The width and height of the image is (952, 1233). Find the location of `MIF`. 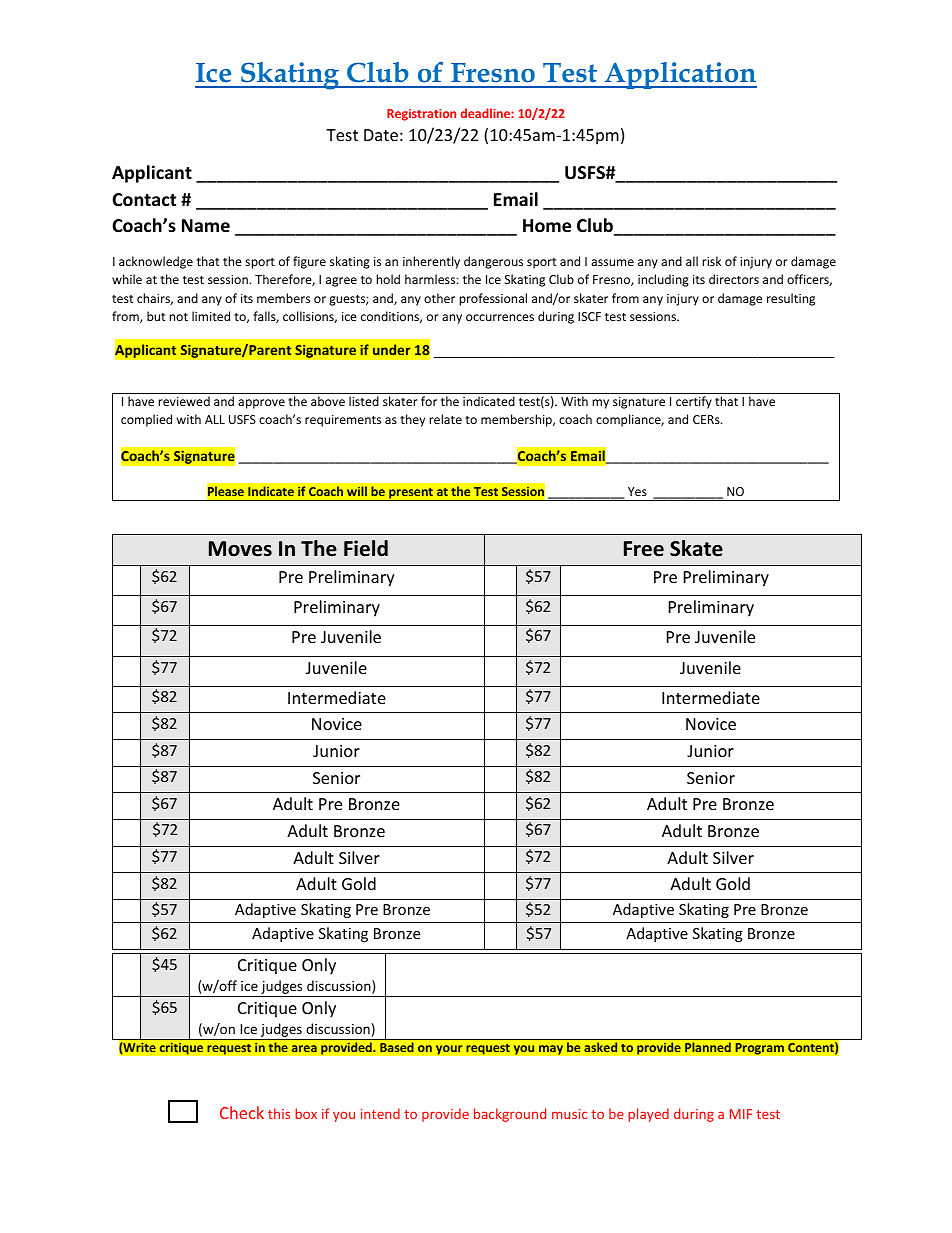

MIF is located at coordinates (741, 1114).
